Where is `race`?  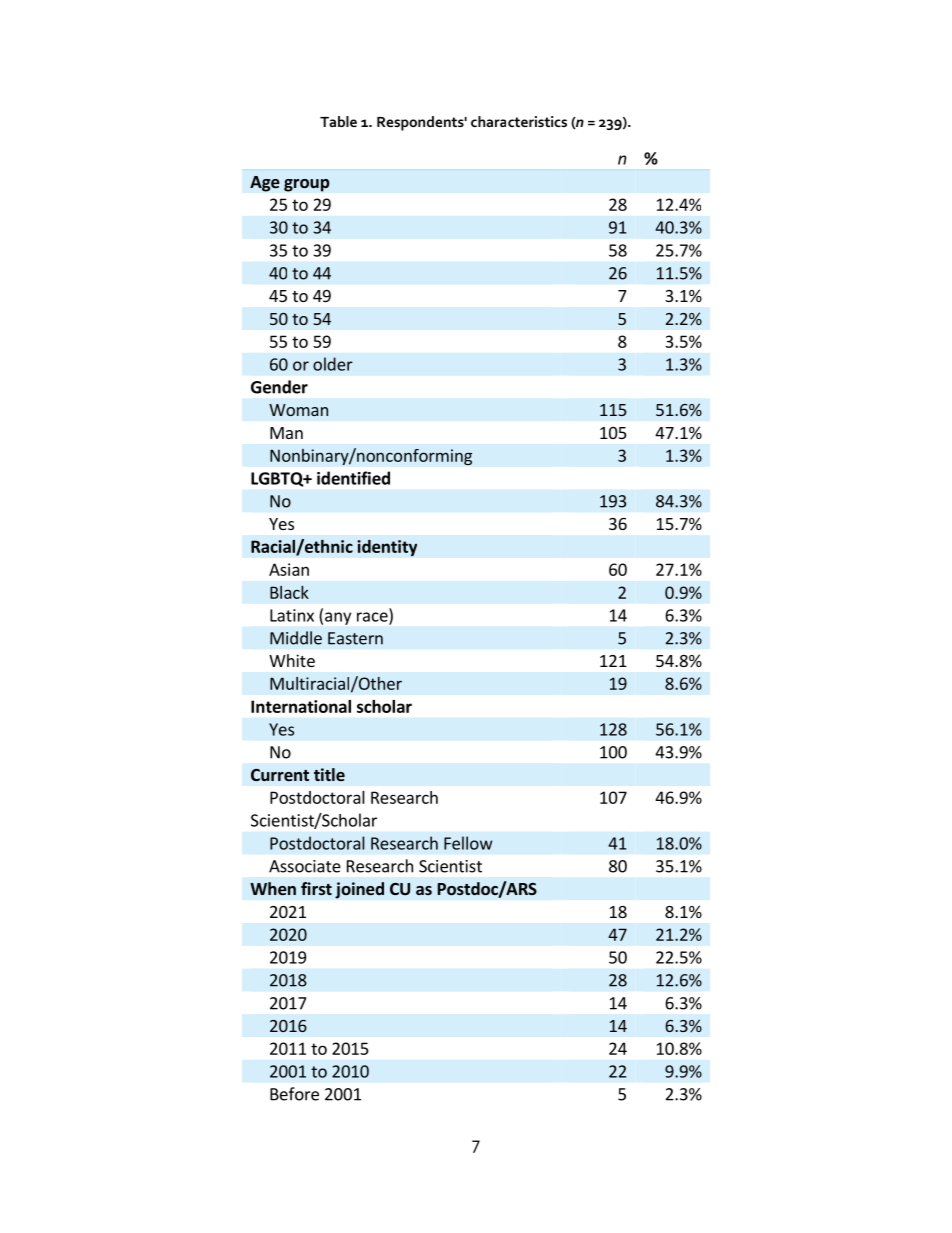
race is located at coordinates (373, 618).
